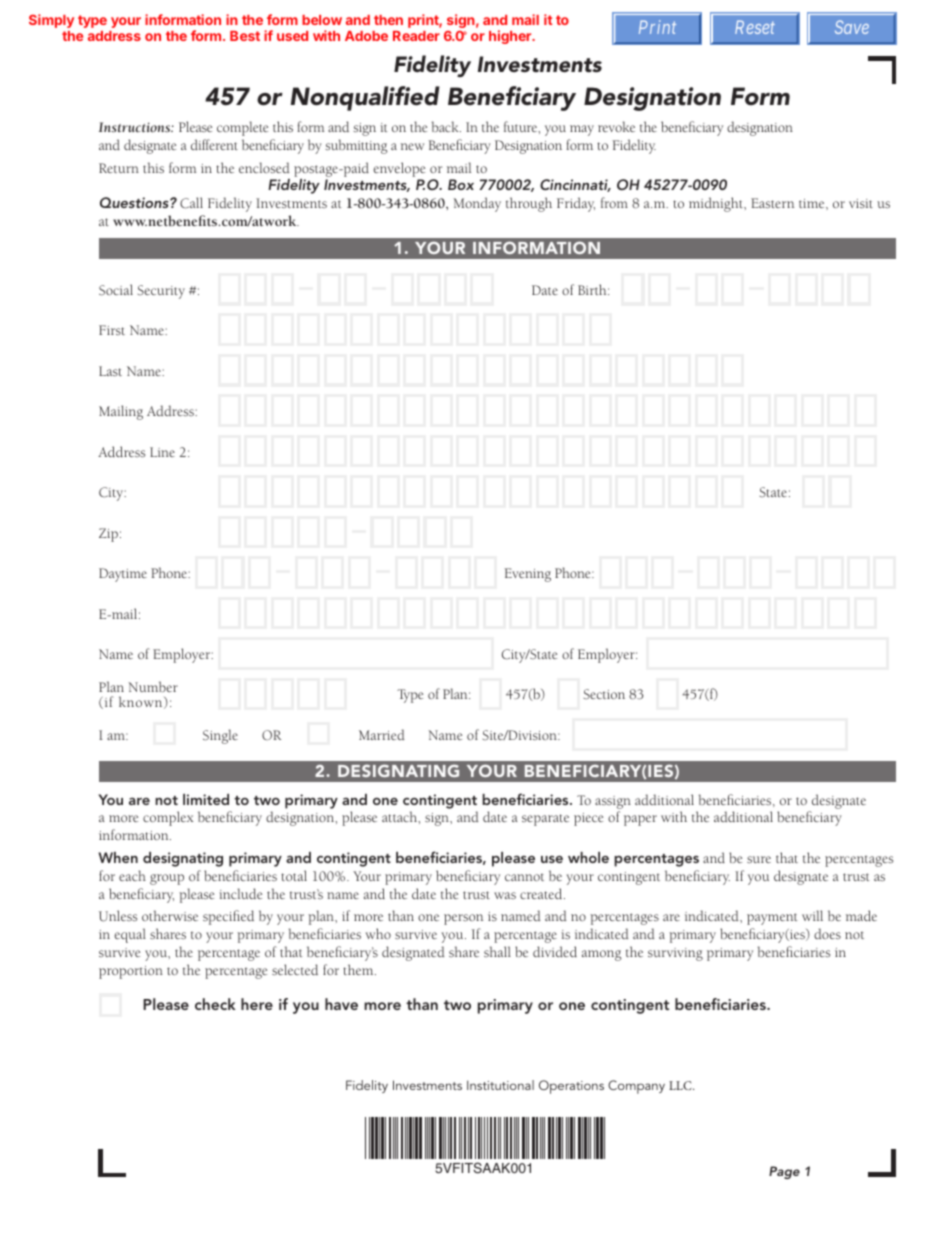  What do you see at coordinates (220, 736) in the page?
I see `Single` at bounding box center [220, 736].
